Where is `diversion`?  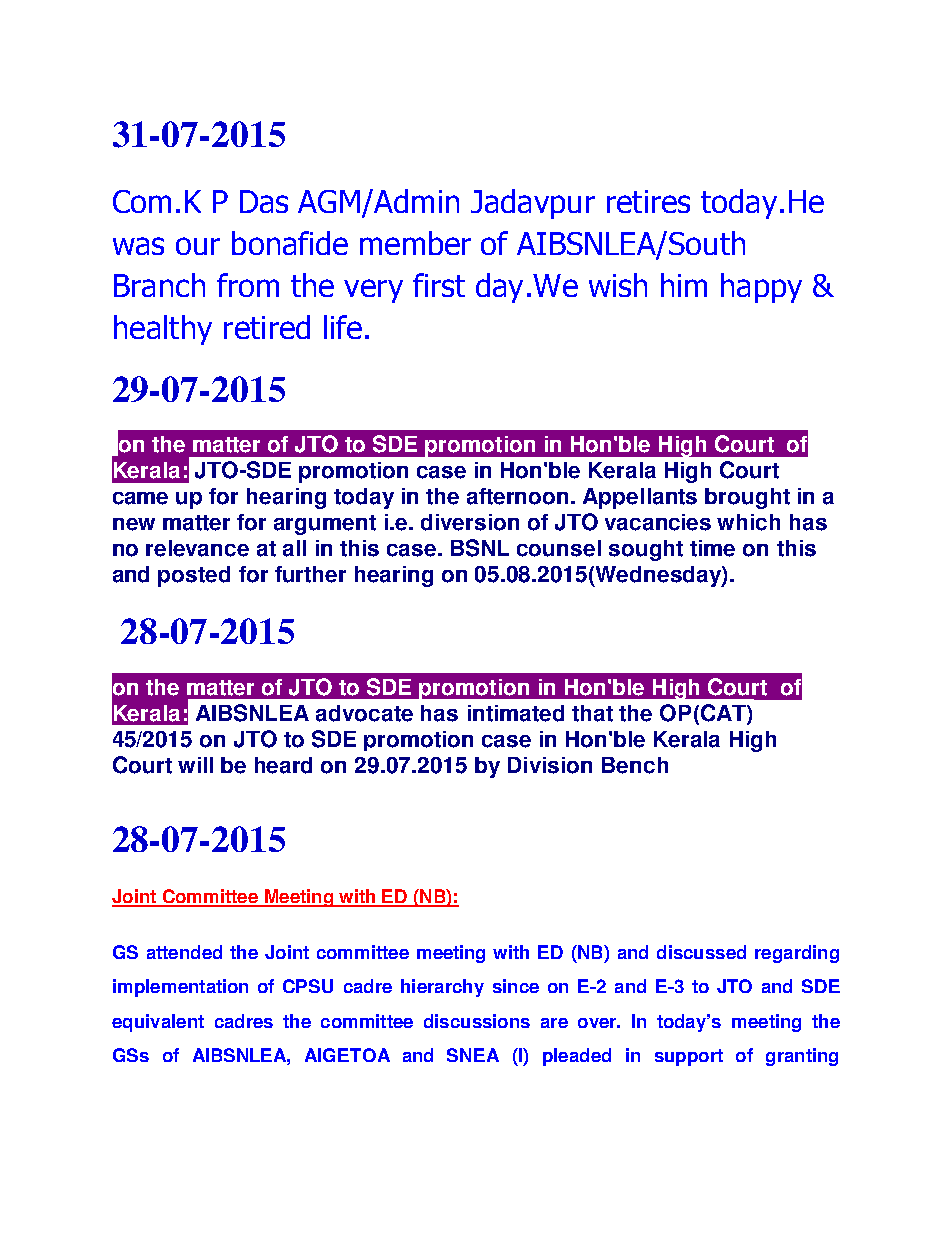 diversion is located at coordinates (470, 522).
